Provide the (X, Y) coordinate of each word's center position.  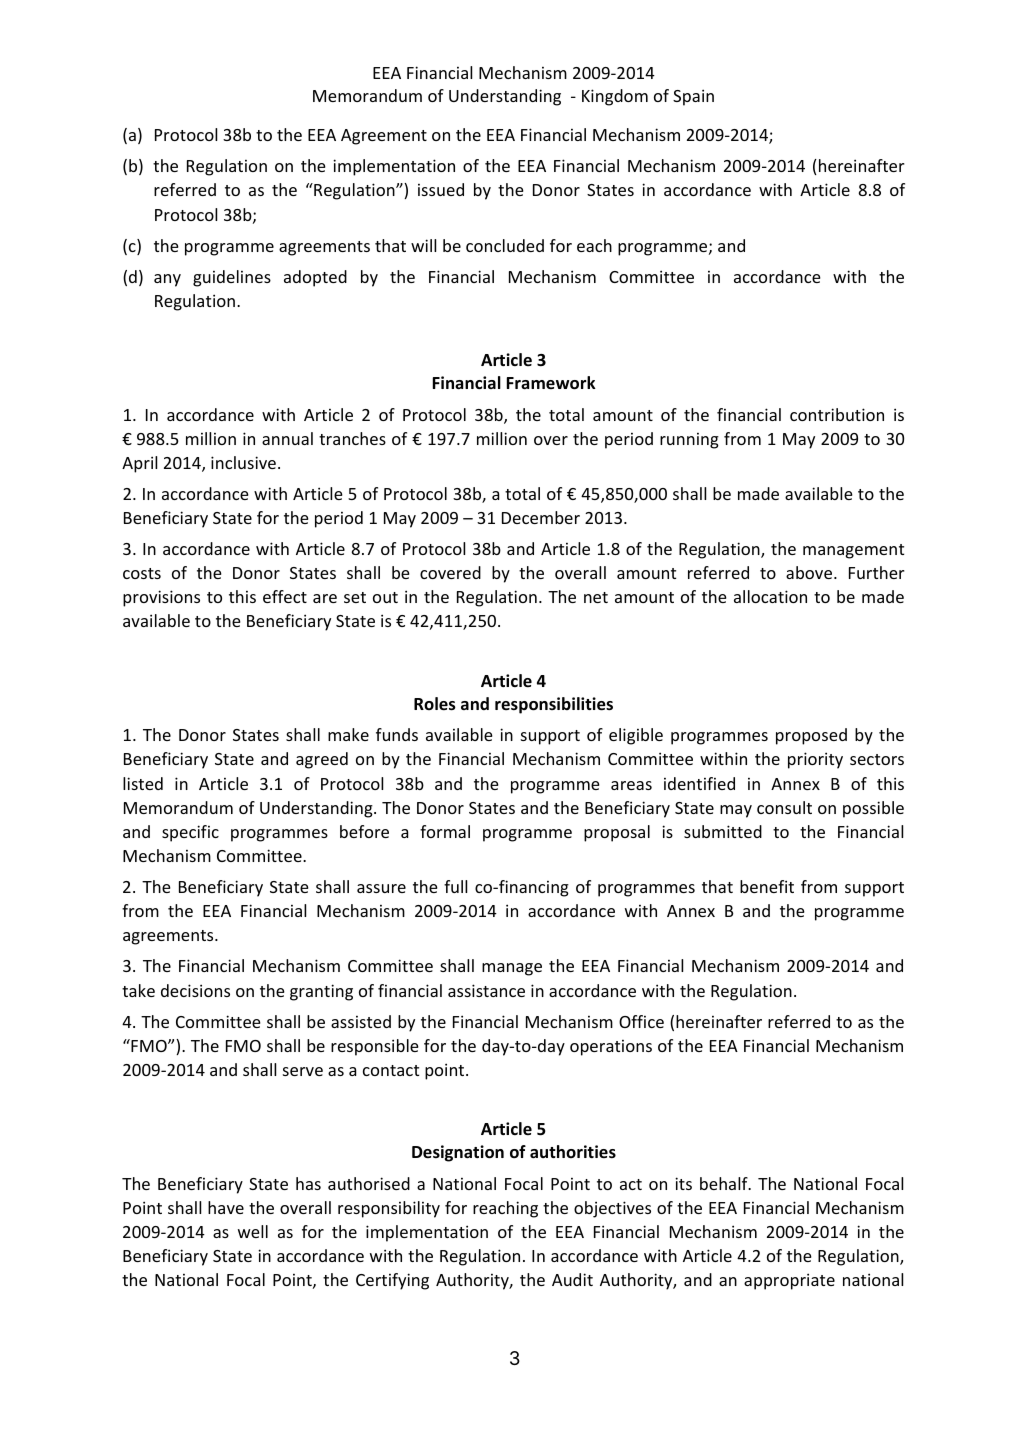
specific (190, 833)
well (253, 1231)
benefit (767, 886)
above (810, 572)
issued (441, 189)
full (455, 886)
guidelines (232, 278)
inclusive (243, 462)
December (541, 517)
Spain (693, 97)
